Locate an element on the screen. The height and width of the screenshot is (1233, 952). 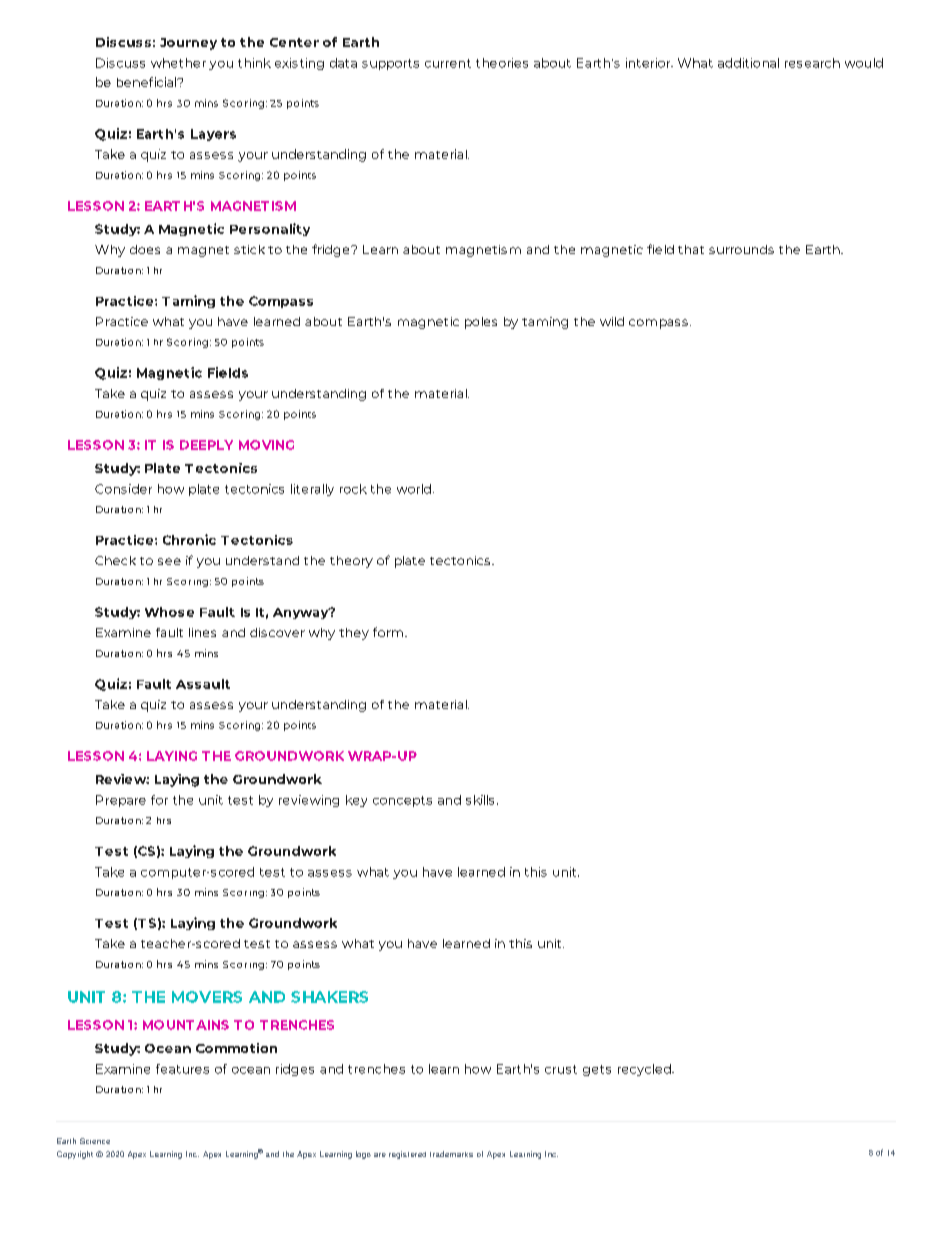
whether is located at coordinates (178, 63).
